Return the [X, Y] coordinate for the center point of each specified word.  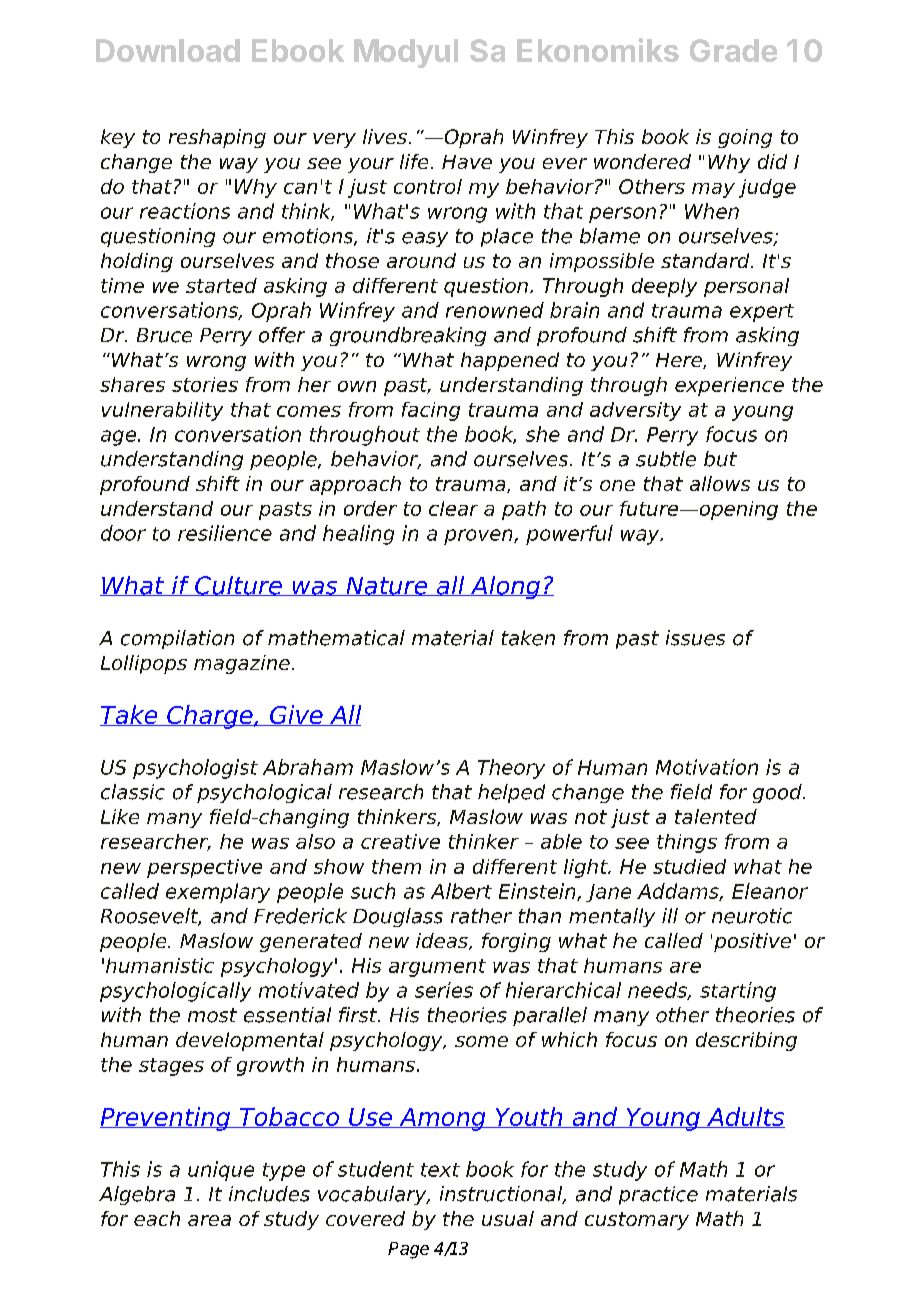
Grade [733, 50]
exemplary [218, 893]
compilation [177, 639]
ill [670, 915]
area [209, 1220]
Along [505, 587]
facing [431, 411]
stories [205, 384]
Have [467, 162]
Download [168, 50]
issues [695, 638]
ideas [443, 941]
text [440, 1170]
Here [680, 361]
